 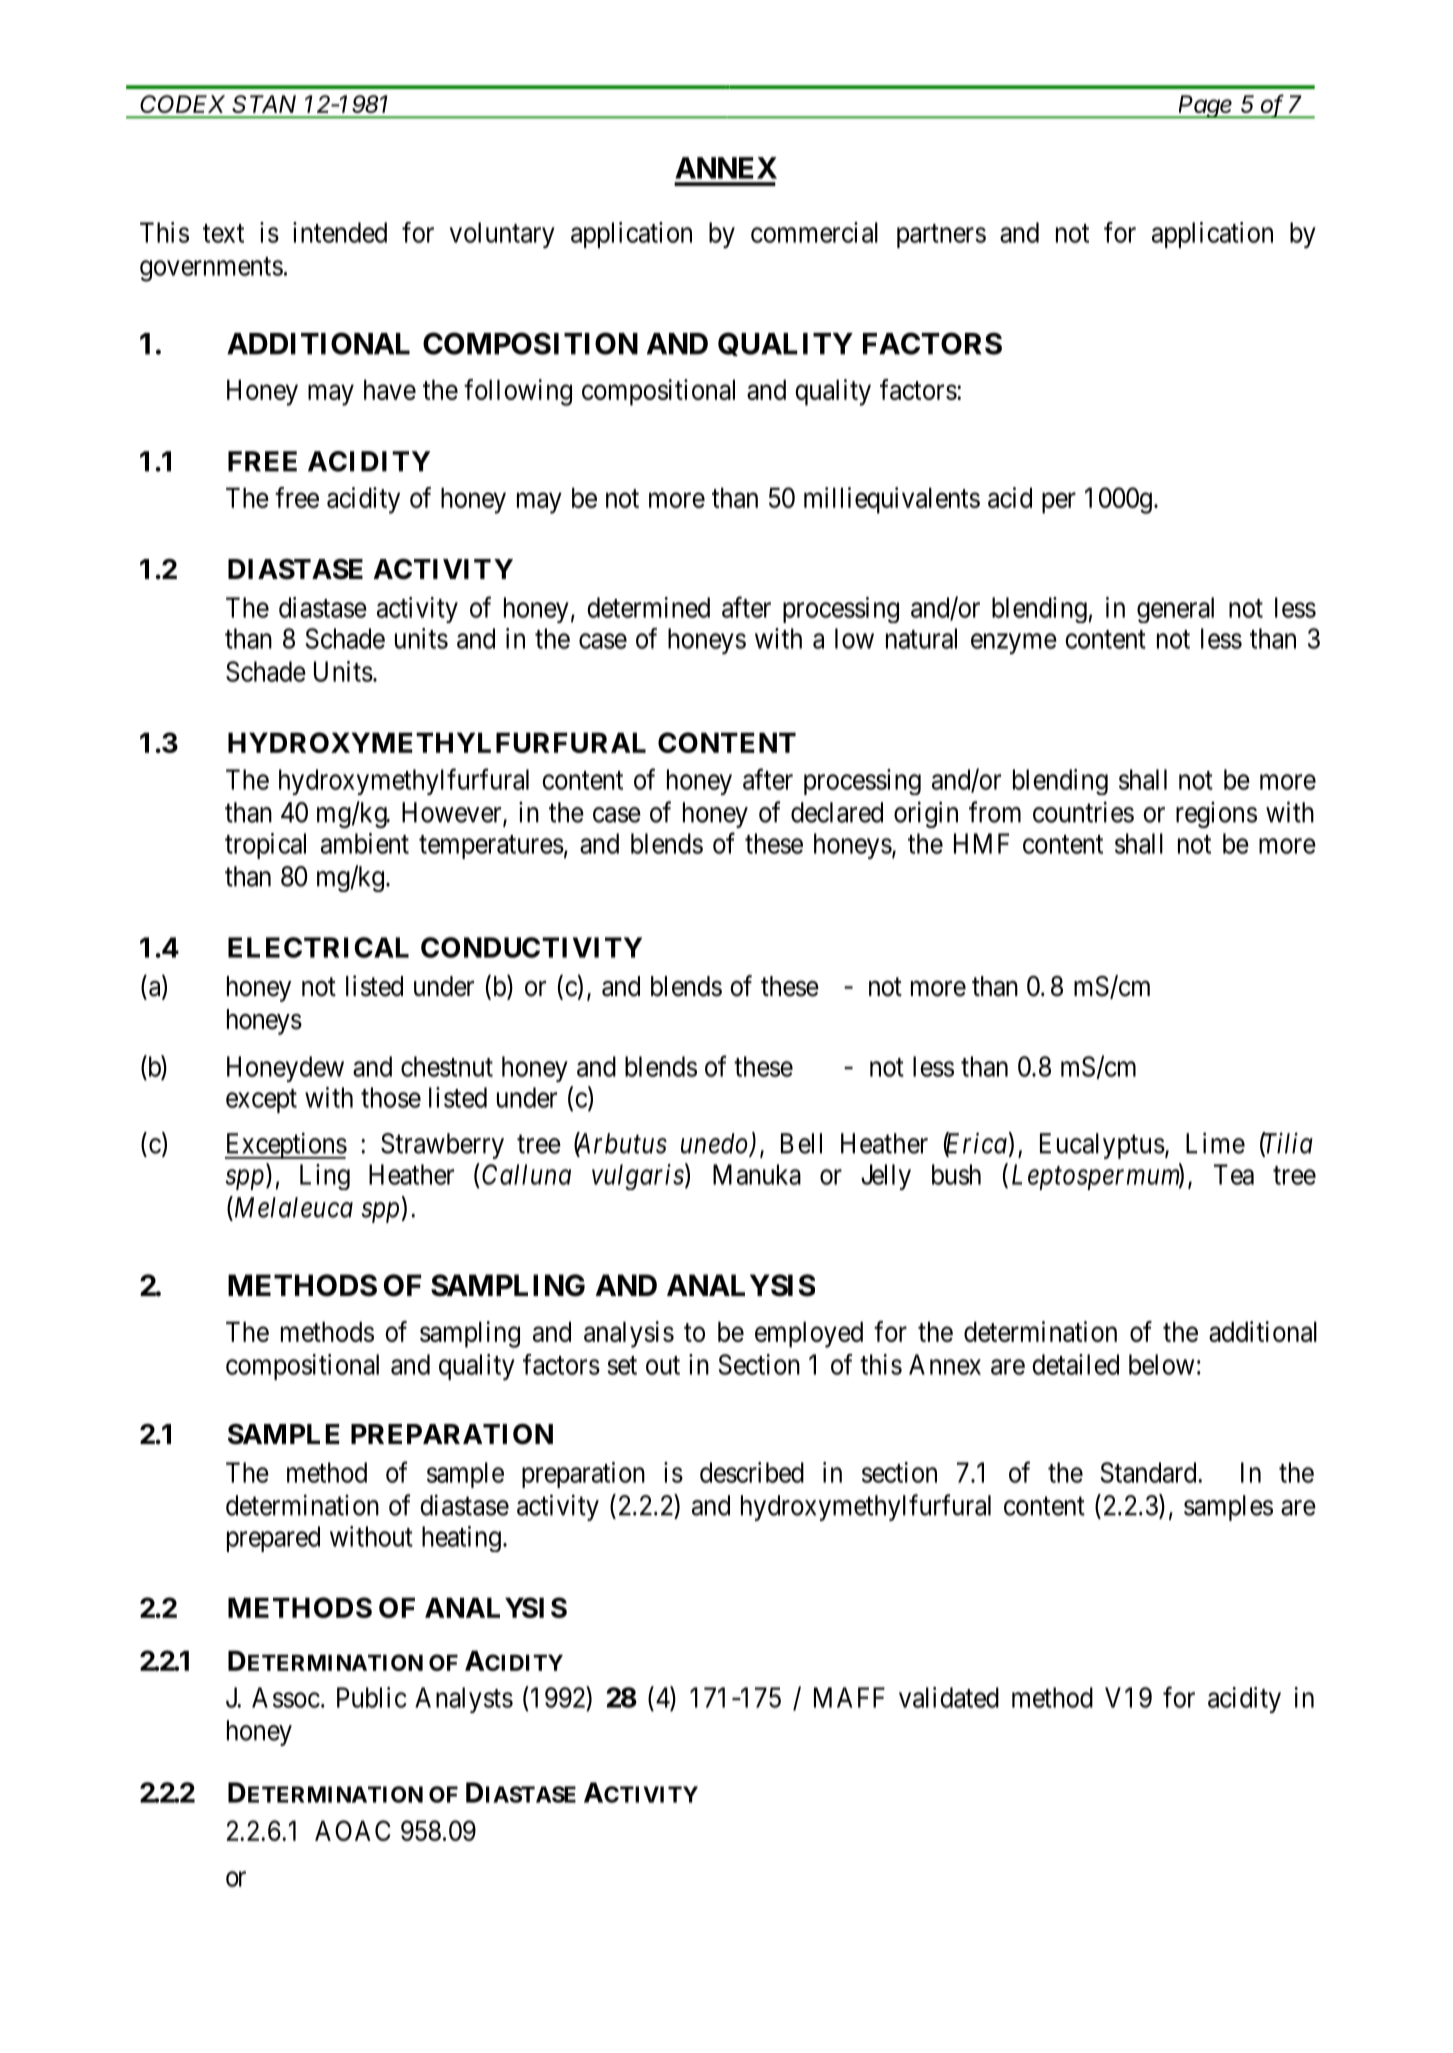 What do you see at coordinates (442, 1146) in the page?
I see `Strawberry` at bounding box center [442, 1146].
